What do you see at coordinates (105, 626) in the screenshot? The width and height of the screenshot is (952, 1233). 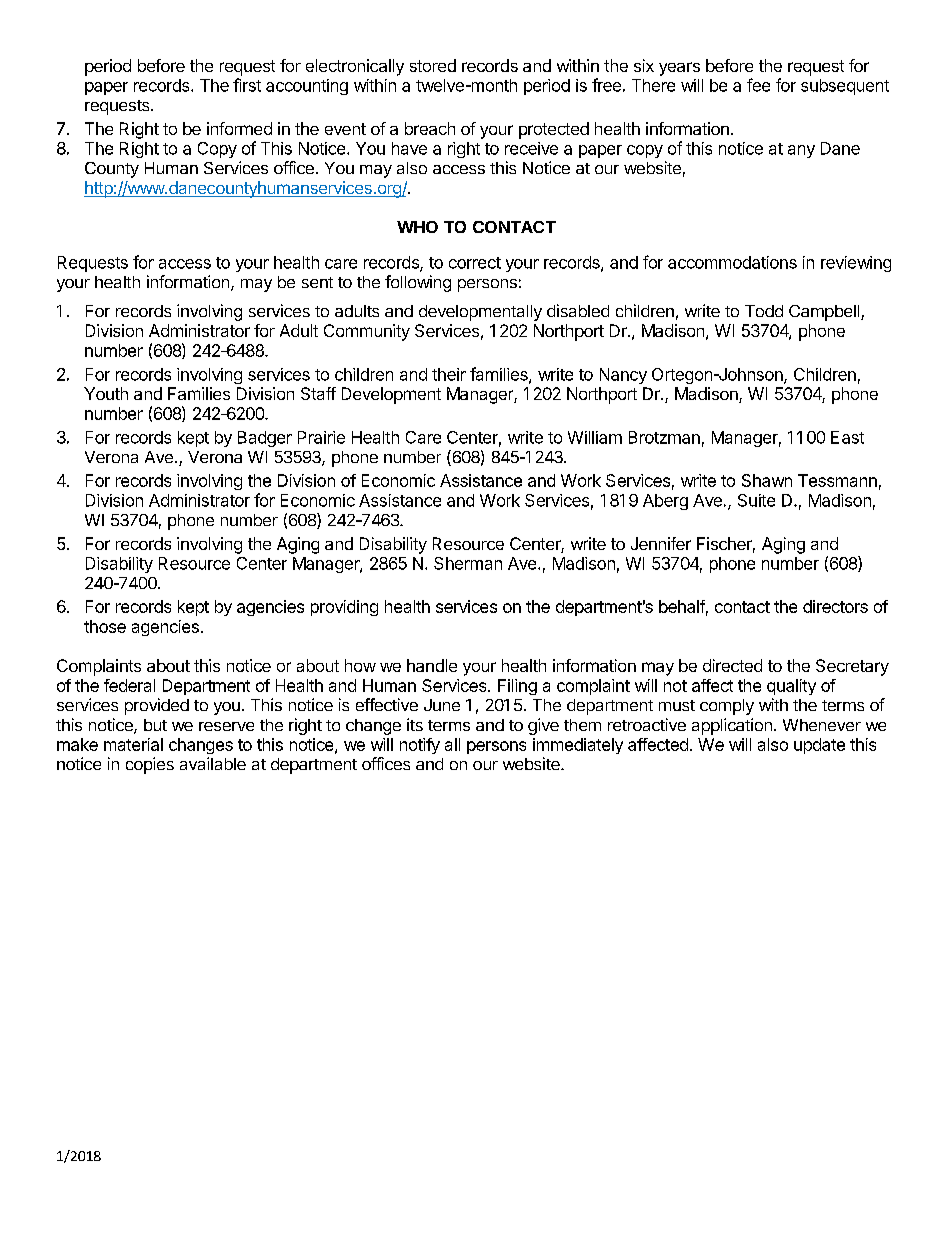 I see `those` at bounding box center [105, 626].
